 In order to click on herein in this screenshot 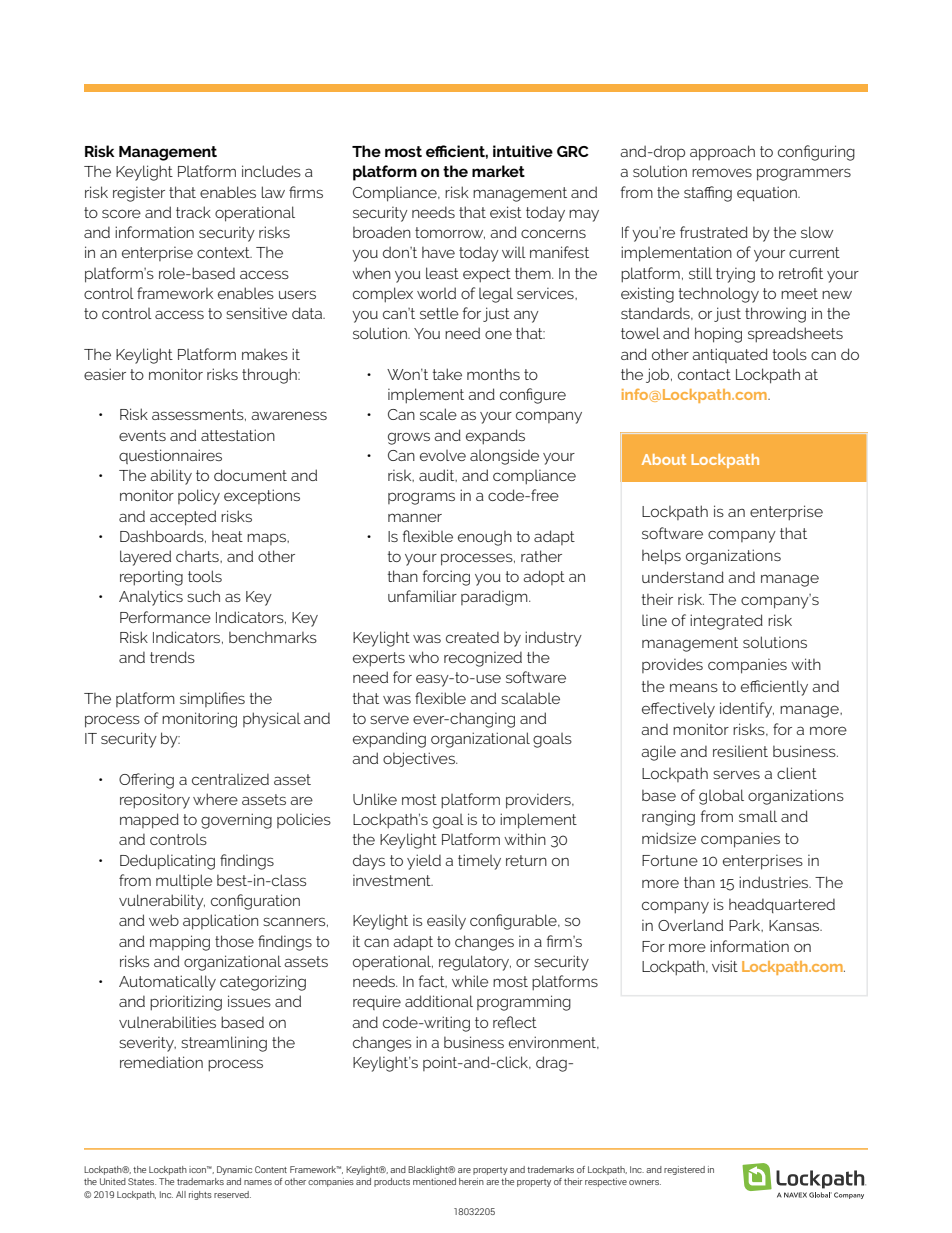, I will do `click(471, 1181)`.
